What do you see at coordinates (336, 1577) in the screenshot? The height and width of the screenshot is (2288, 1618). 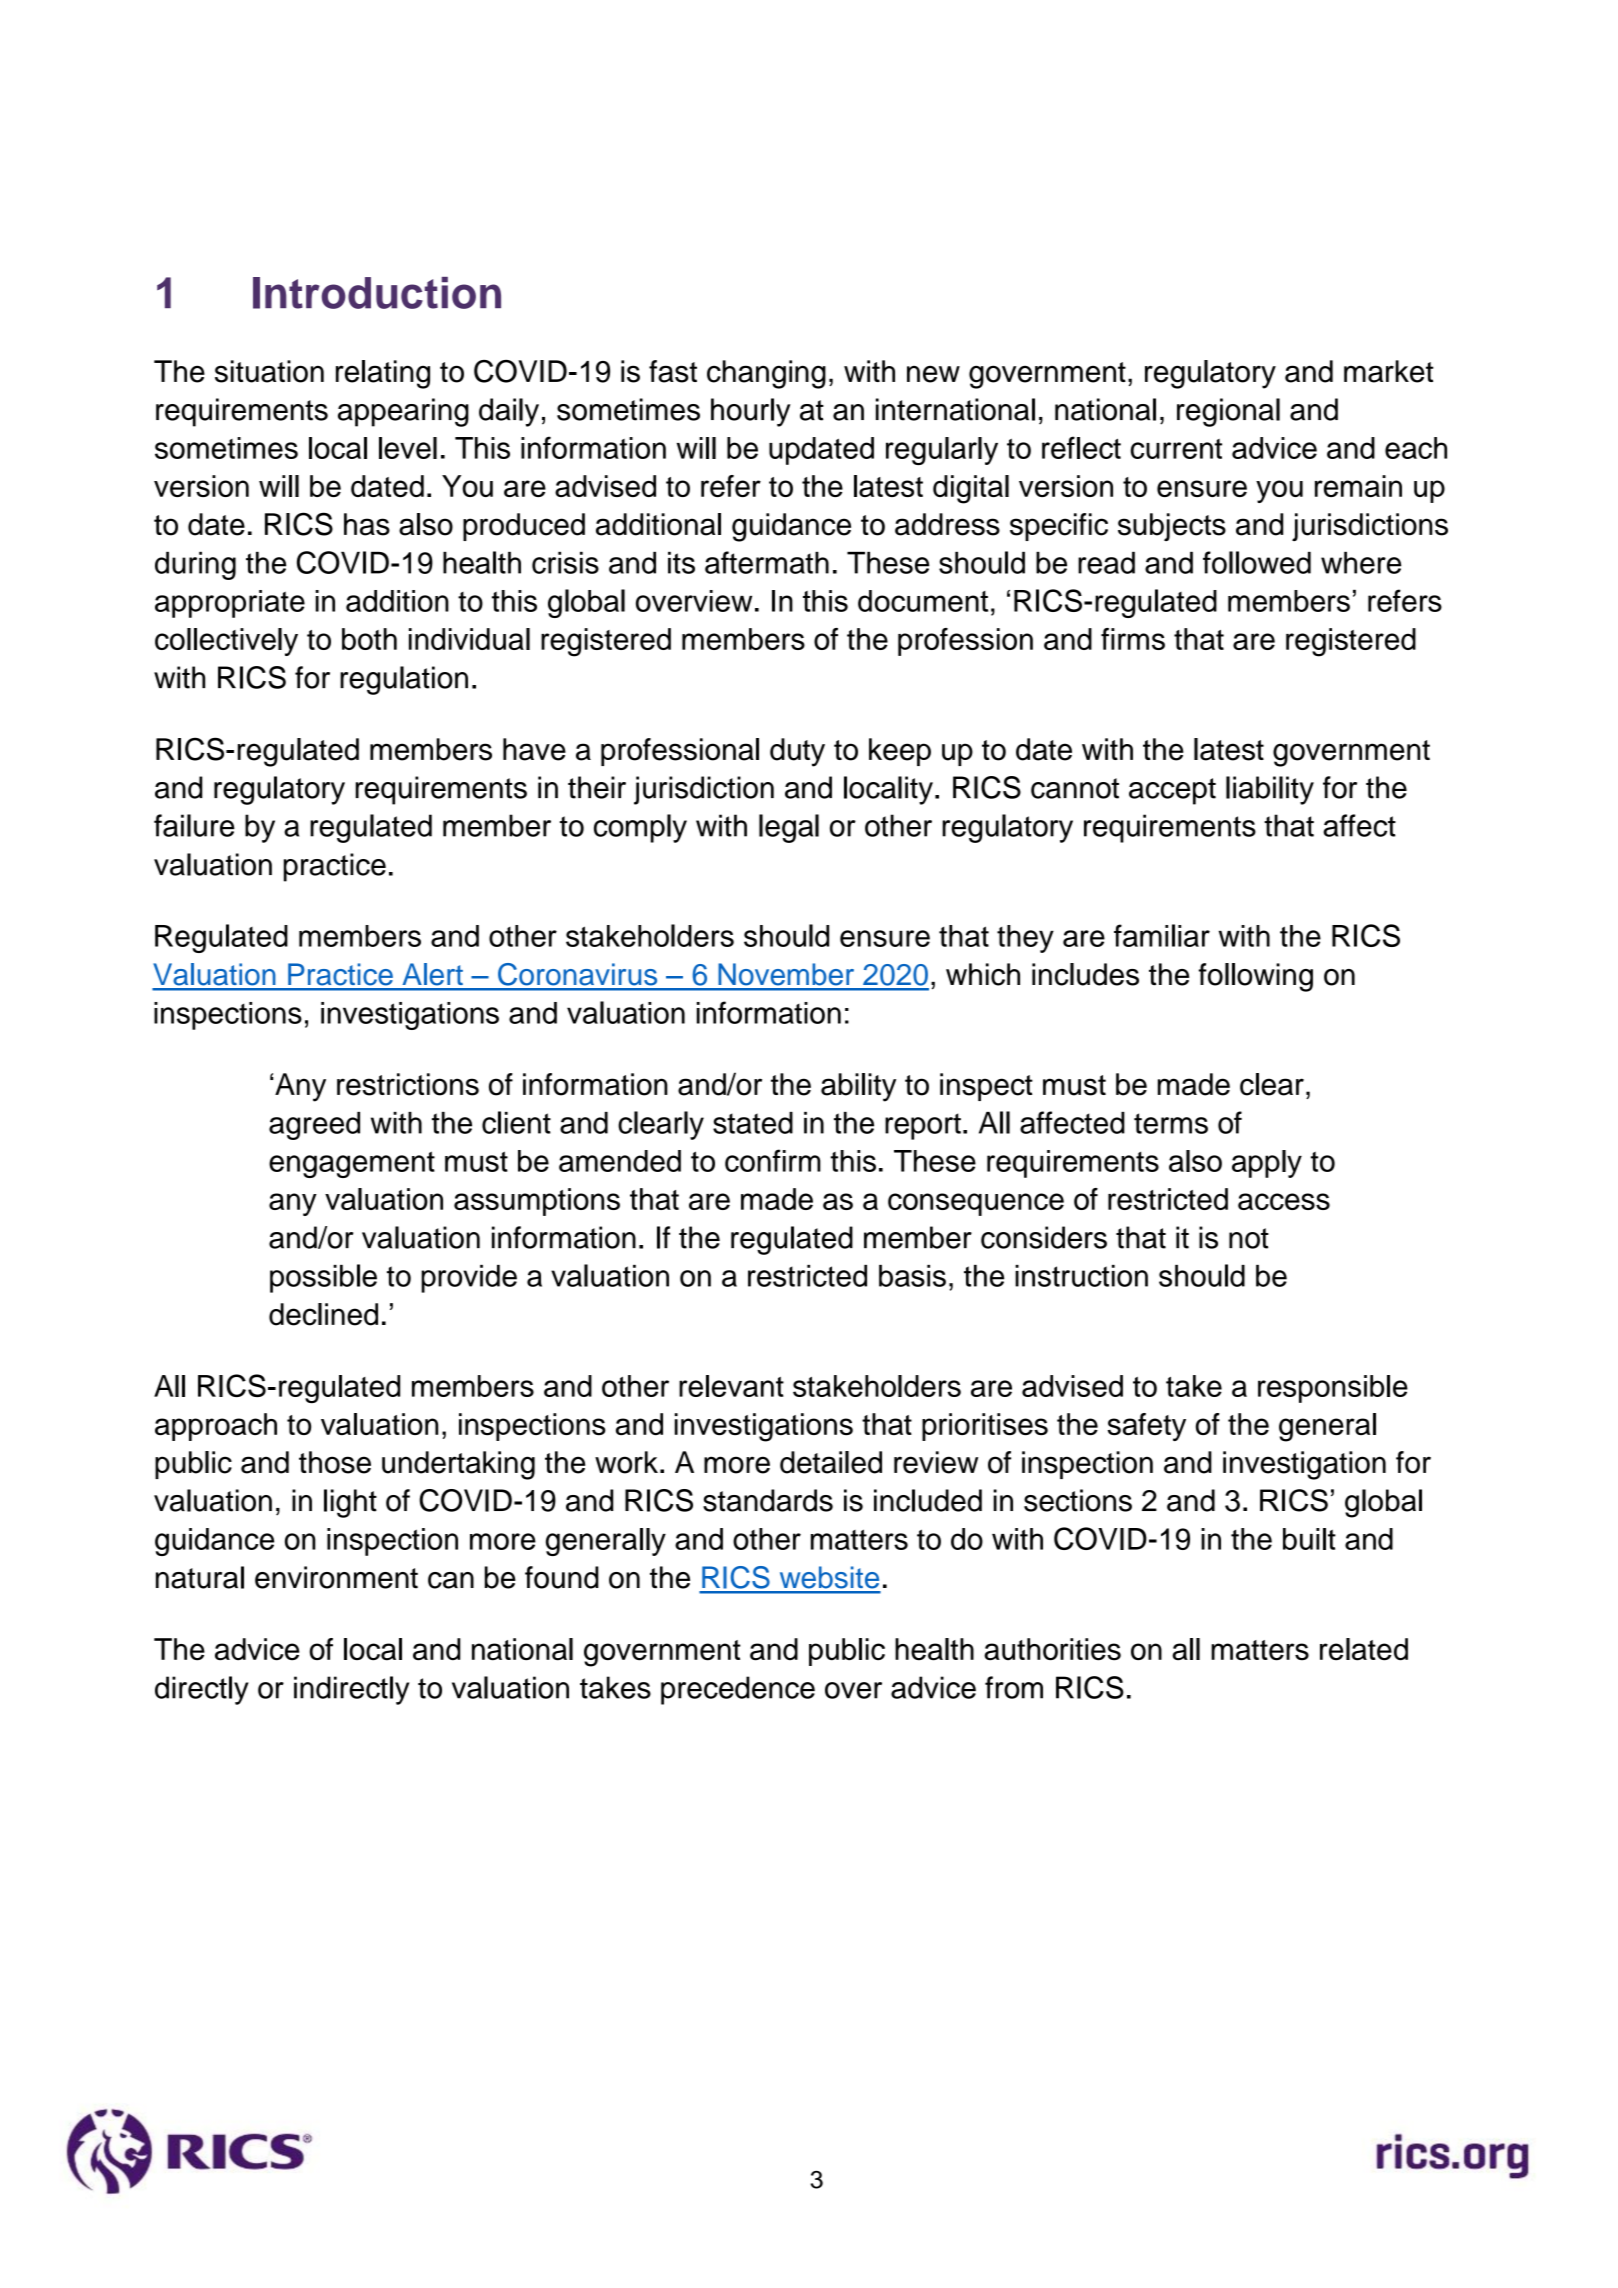 I see `environment` at bounding box center [336, 1577].
